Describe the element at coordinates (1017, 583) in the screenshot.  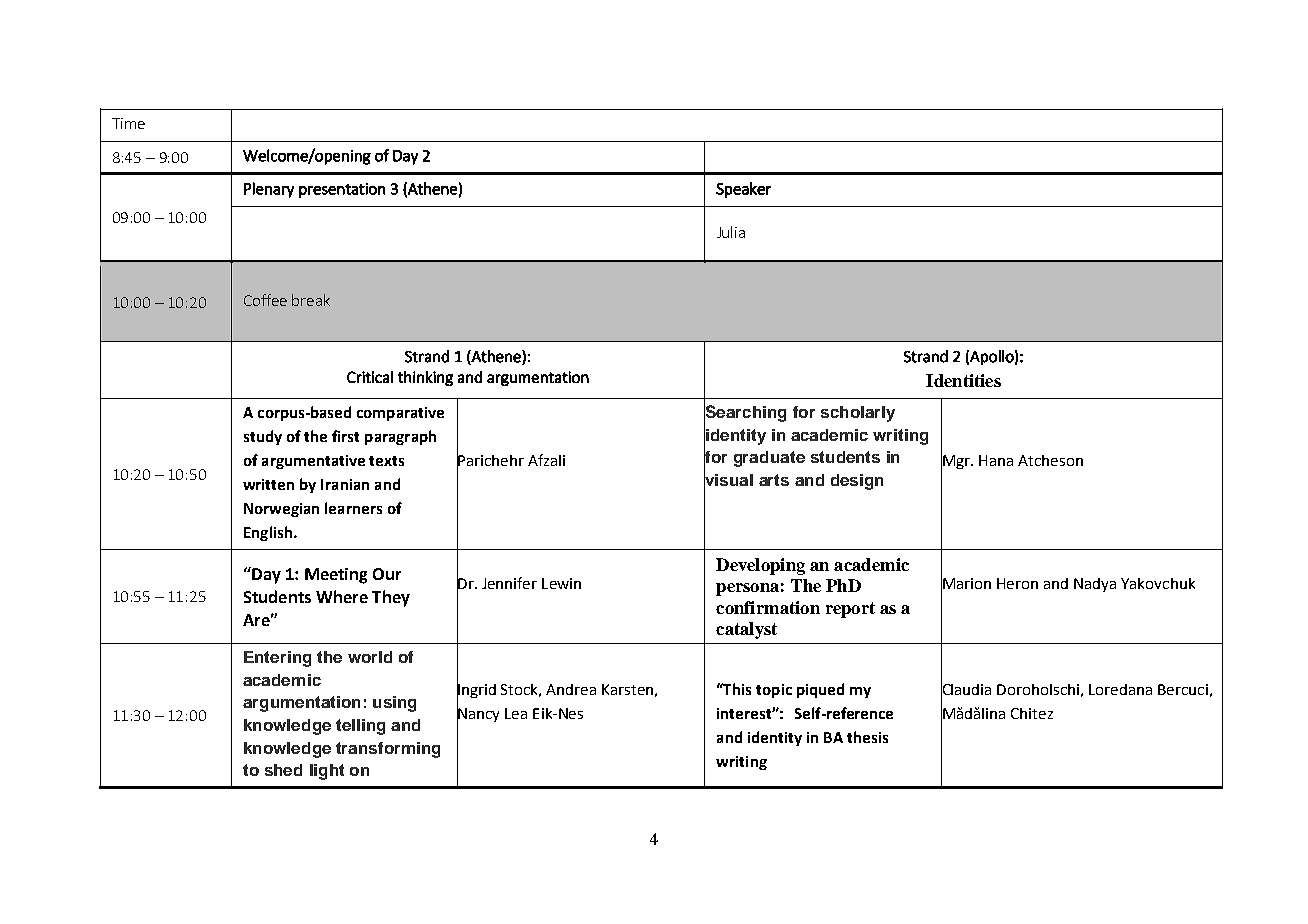
I see `Heron` at that location.
